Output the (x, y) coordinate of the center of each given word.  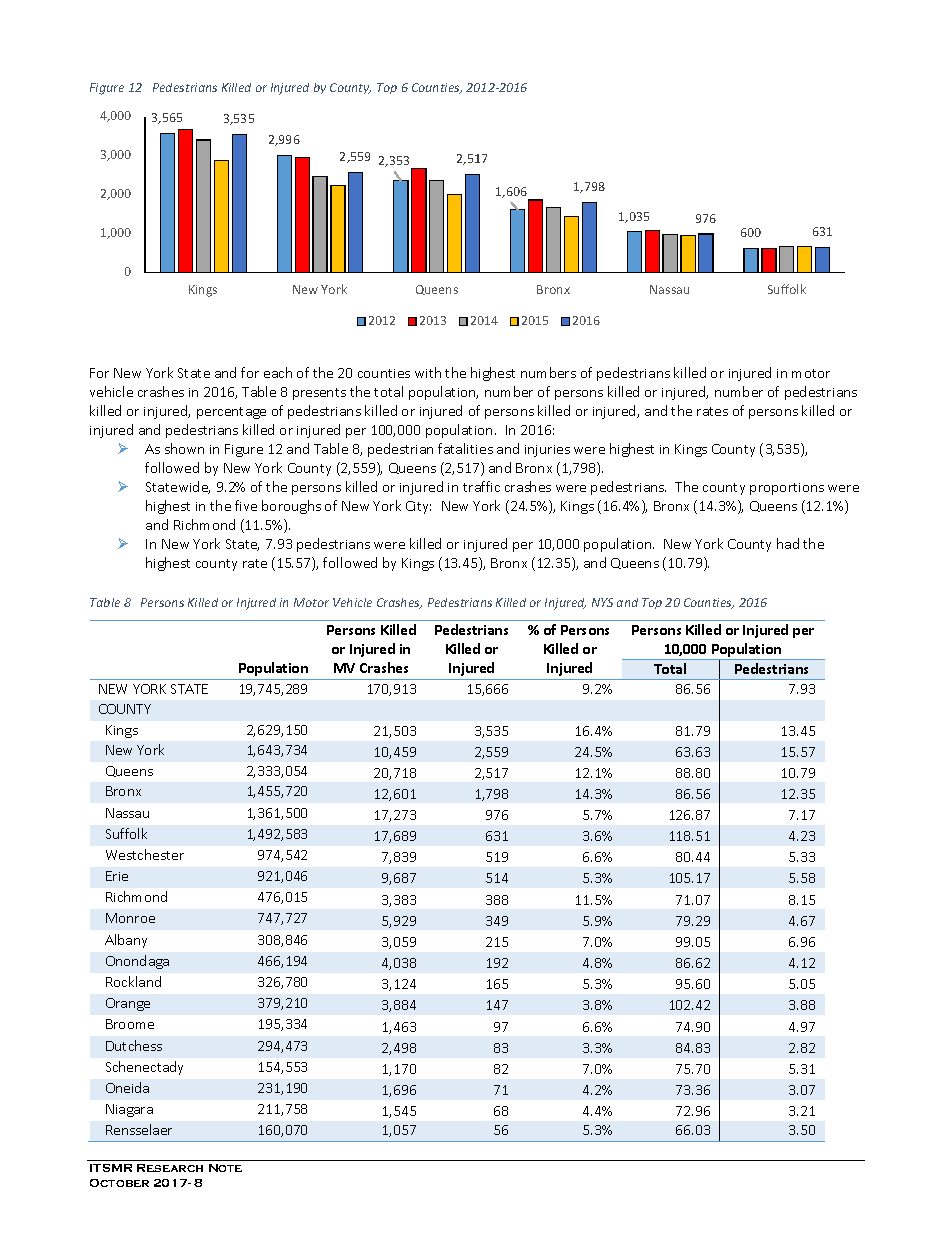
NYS (602, 602)
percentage (231, 413)
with (428, 372)
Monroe (130, 918)
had (788, 543)
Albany (126, 941)
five (246, 505)
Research (170, 1168)
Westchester (145, 854)
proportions (787, 489)
